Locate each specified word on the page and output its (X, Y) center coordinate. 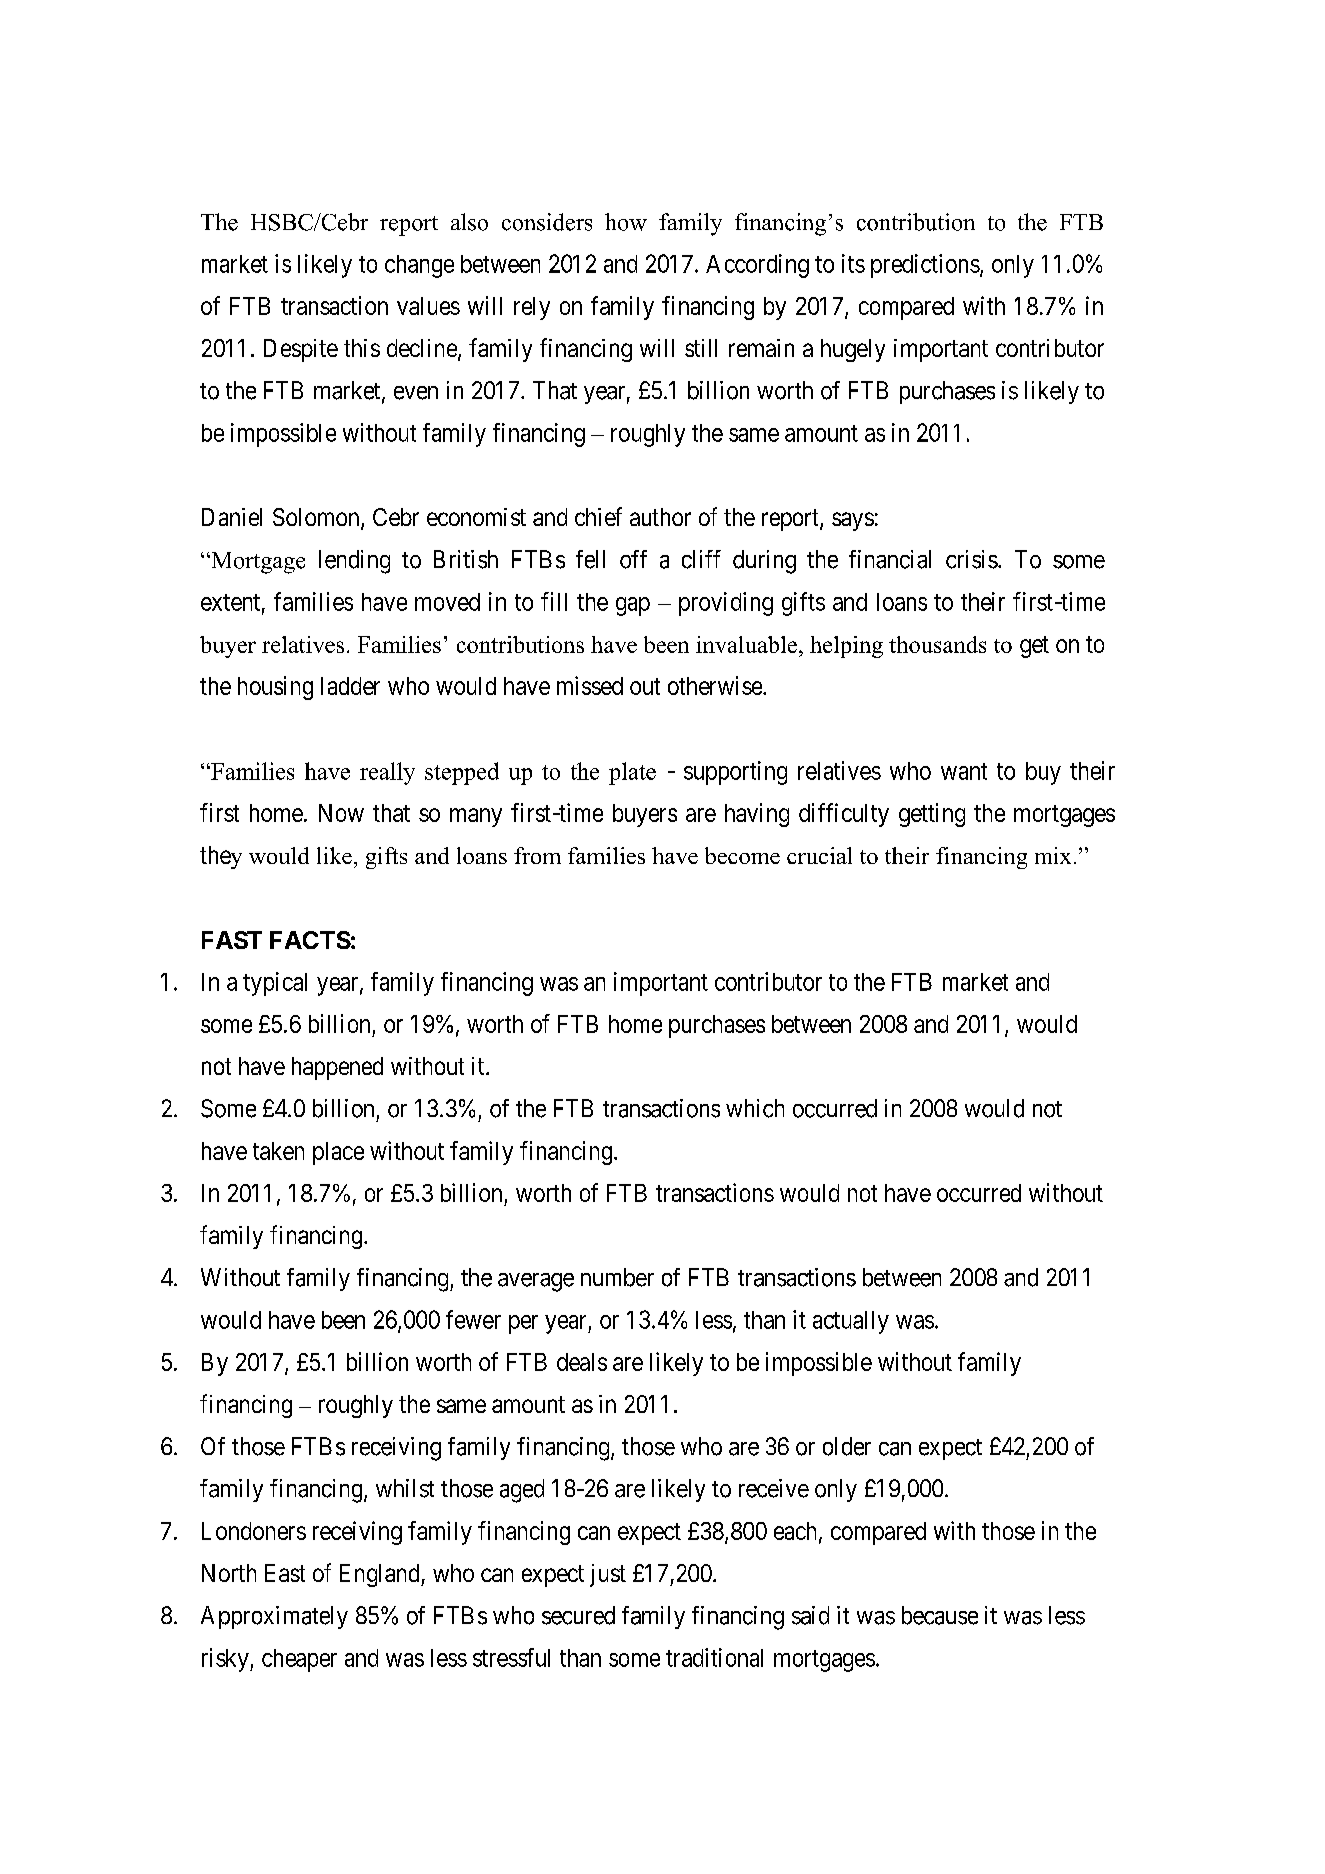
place (338, 1153)
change (419, 266)
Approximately (274, 1617)
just (608, 1575)
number (617, 1277)
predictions (925, 266)
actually (851, 1322)
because (940, 1615)
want (964, 771)
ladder (350, 686)
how (626, 222)
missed (590, 685)
